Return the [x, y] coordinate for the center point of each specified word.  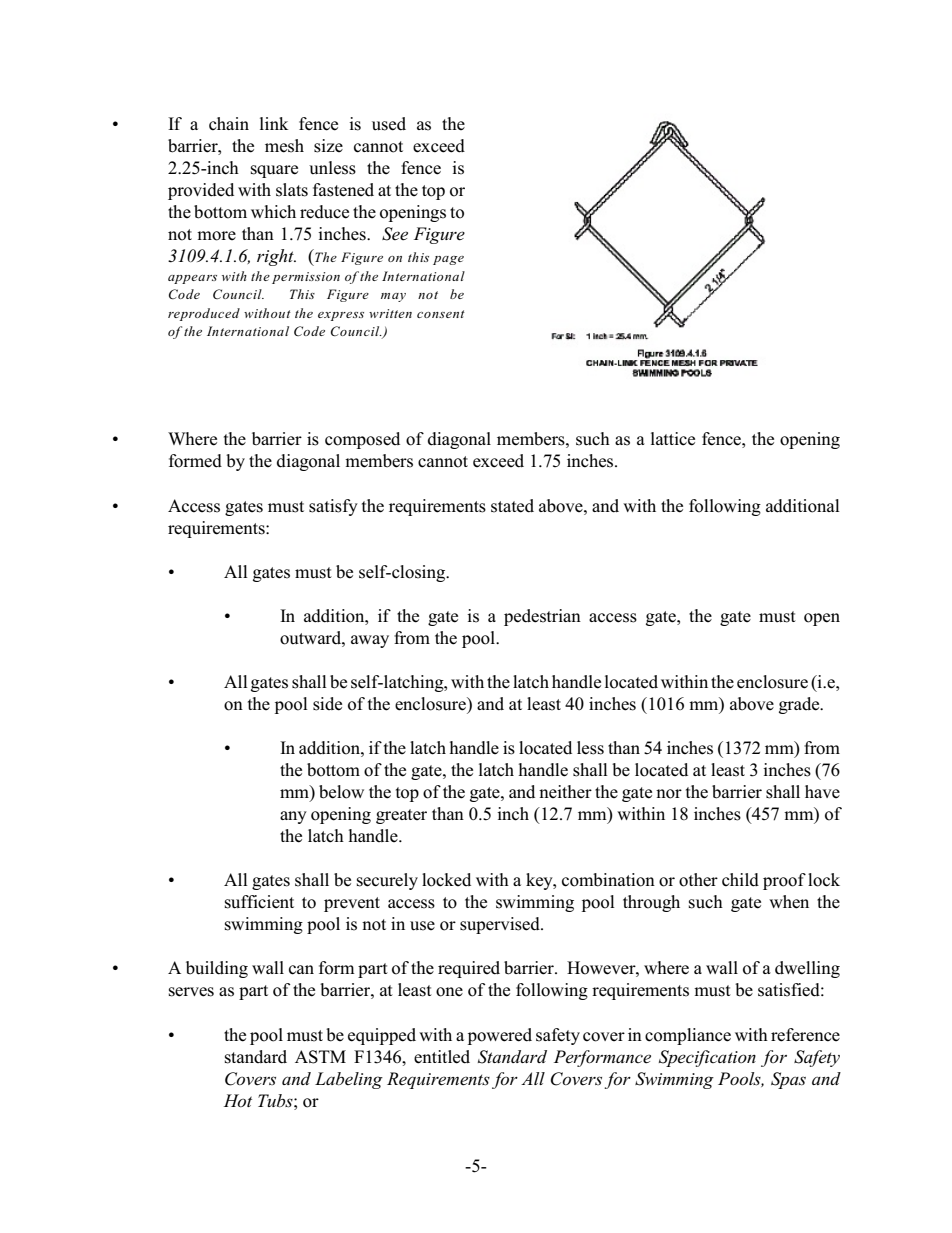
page [448, 260]
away [370, 641]
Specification [707, 1058]
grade [800, 705]
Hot [238, 1100]
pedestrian [542, 617]
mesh [284, 146]
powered [500, 1036]
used [389, 124]
